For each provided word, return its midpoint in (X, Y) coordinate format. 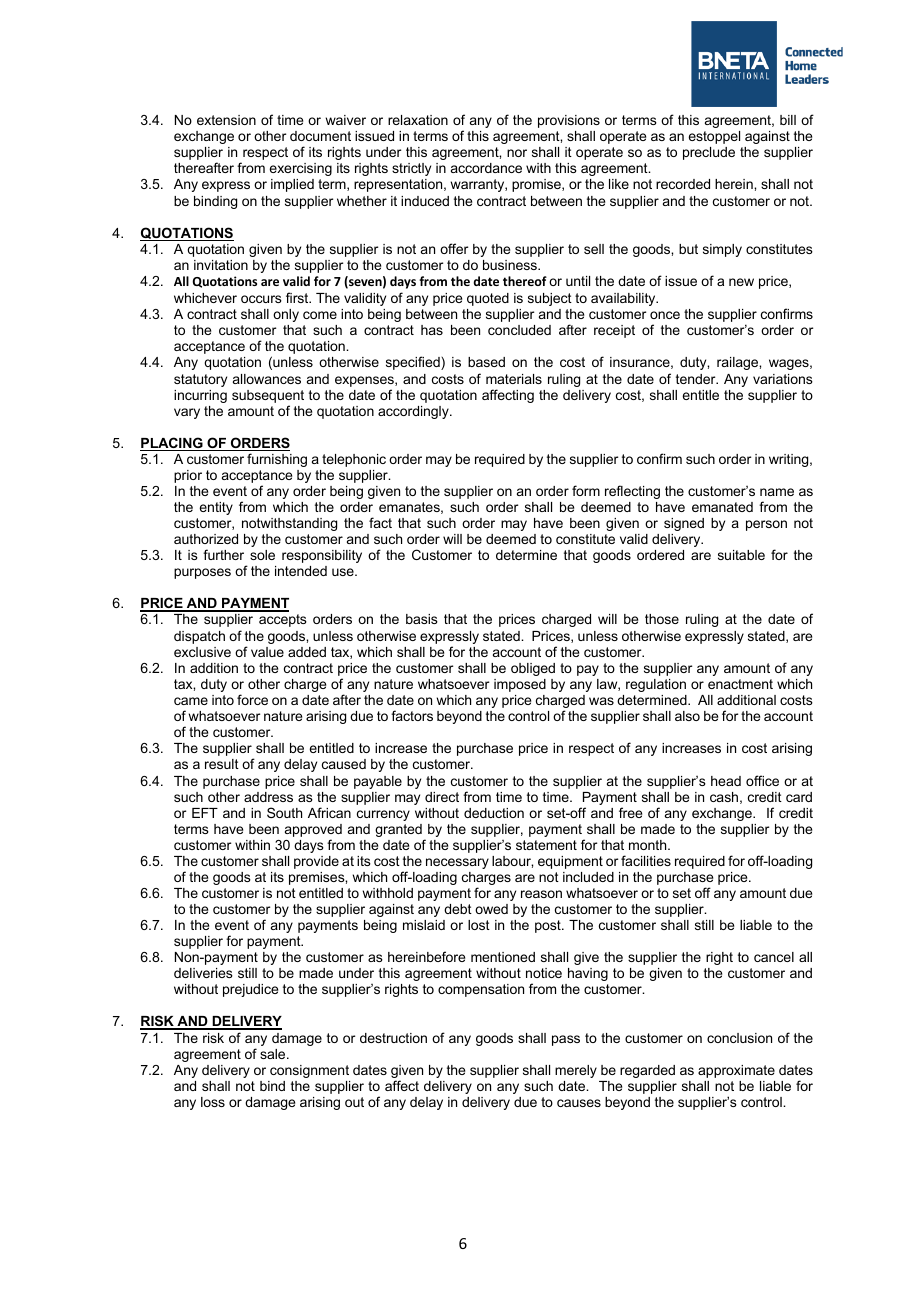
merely (576, 1071)
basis (422, 619)
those (662, 619)
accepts (283, 620)
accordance (486, 168)
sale (274, 1054)
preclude (709, 153)
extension (226, 120)
